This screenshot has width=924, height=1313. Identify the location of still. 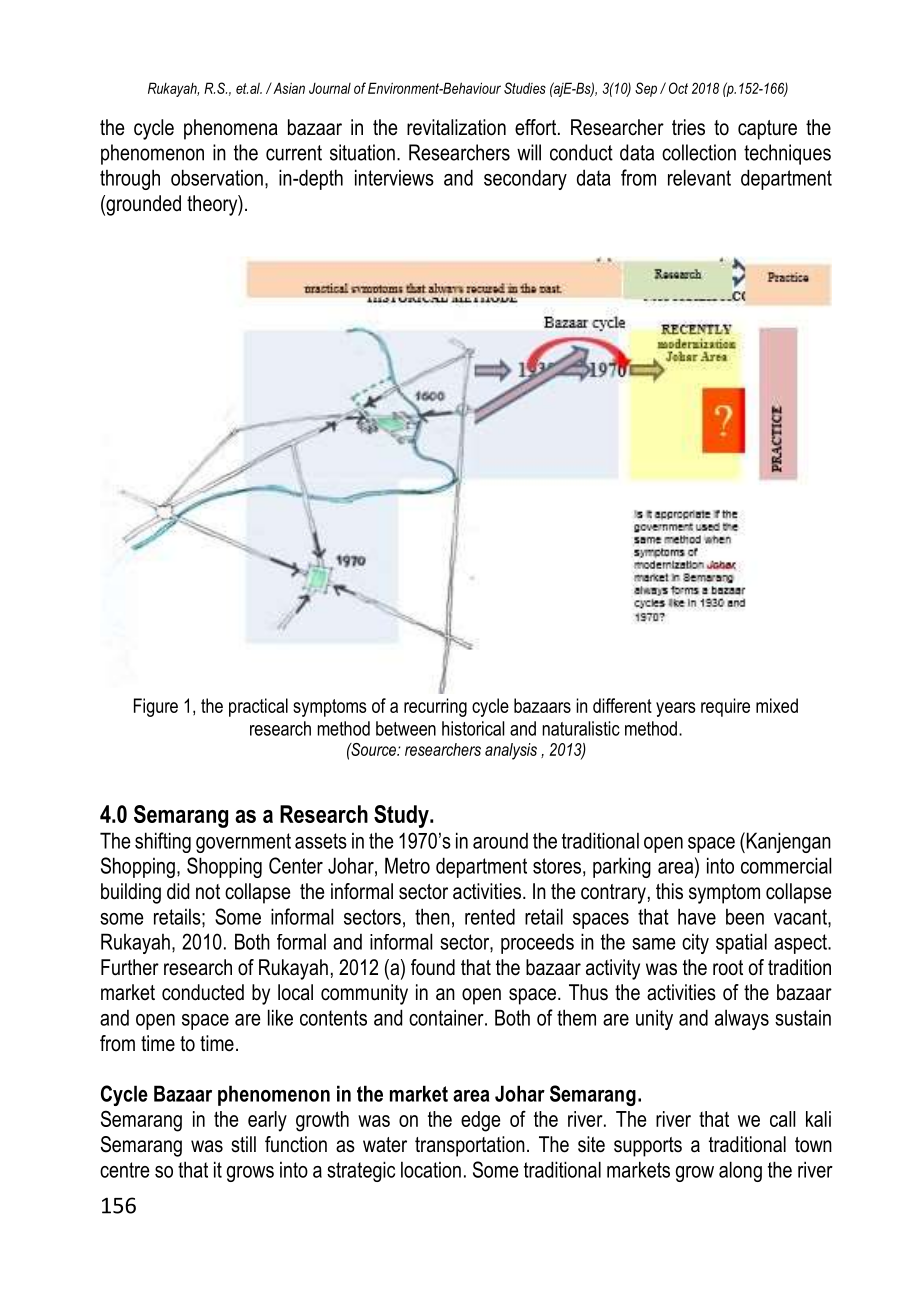
(243, 1144).
